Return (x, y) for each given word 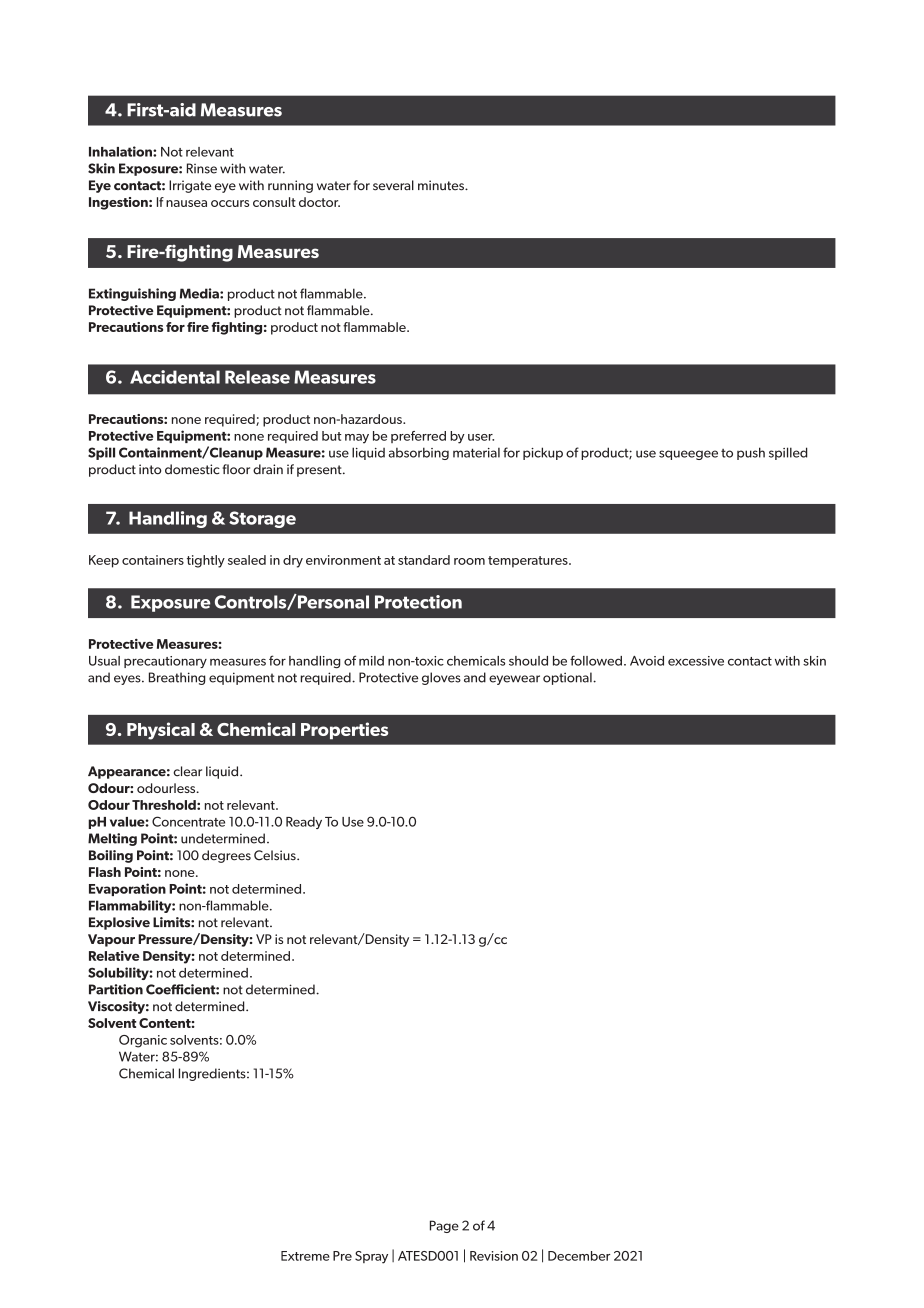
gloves (441, 678)
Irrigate (190, 186)
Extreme (305, 1256)
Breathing (177, 678)
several (393, 185)
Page (444, 1226)
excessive (696, 661)
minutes (442, 185)
